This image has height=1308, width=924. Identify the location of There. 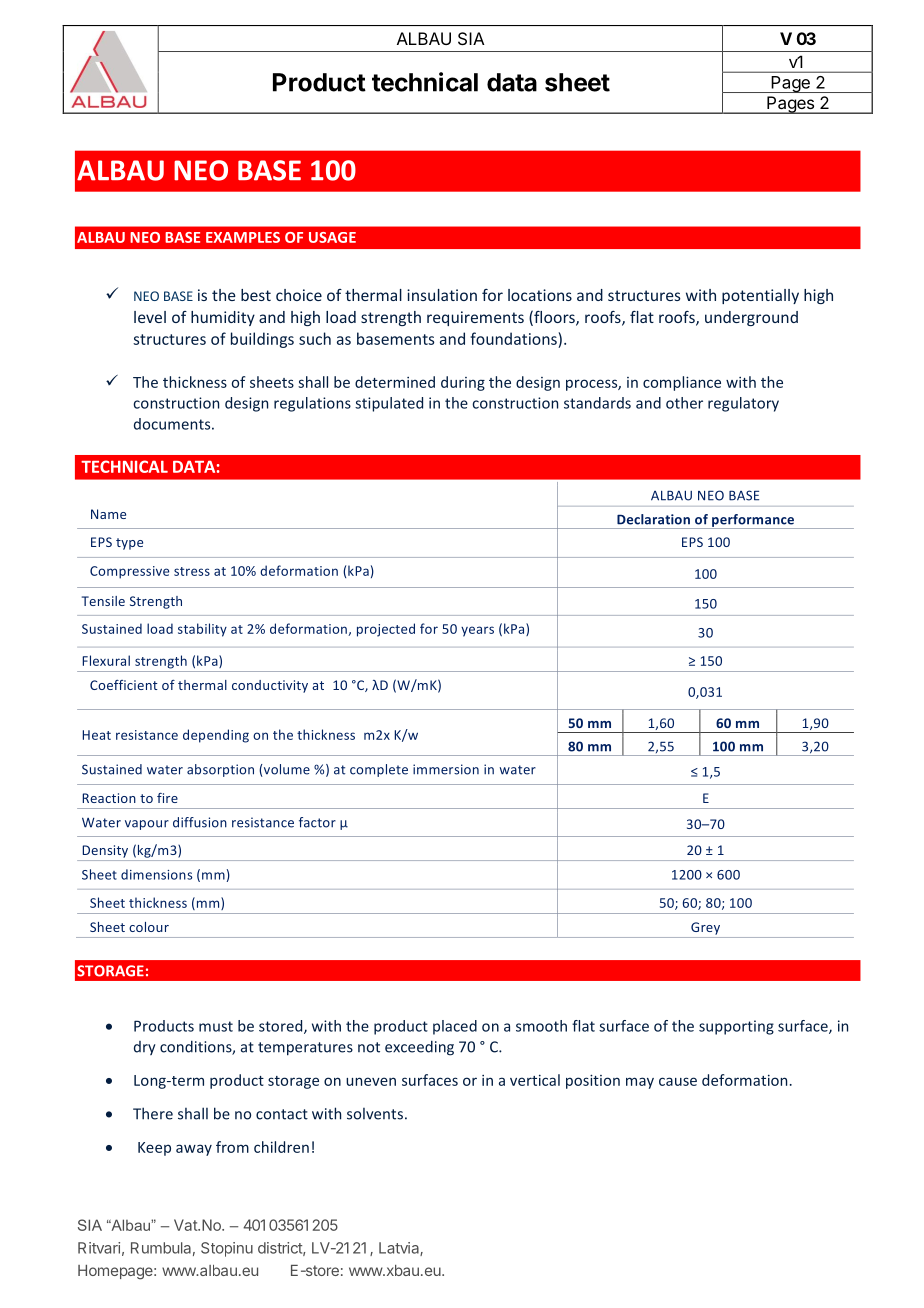
(153, 1113).
